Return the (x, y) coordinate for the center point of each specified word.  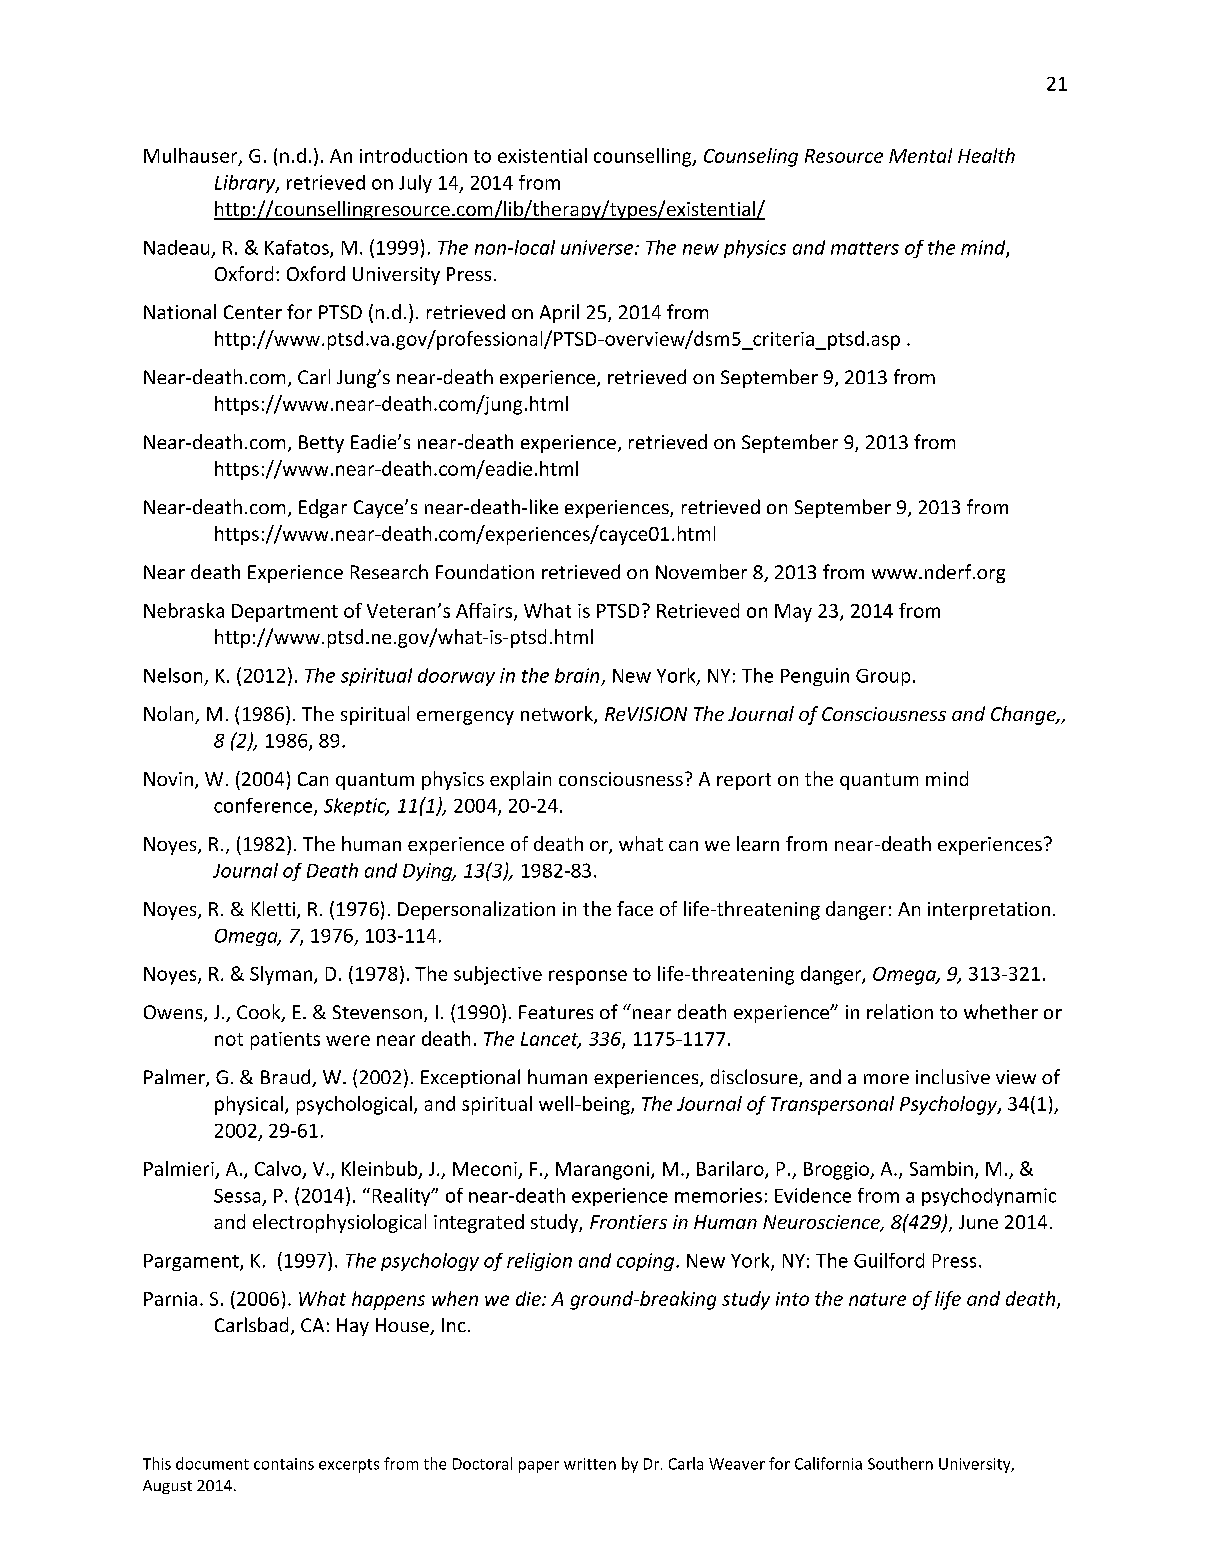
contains (284, 1464)
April (559, 313)
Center (253, 312)
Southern (900, 1463)
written (590, 1464)
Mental (920, 155)
